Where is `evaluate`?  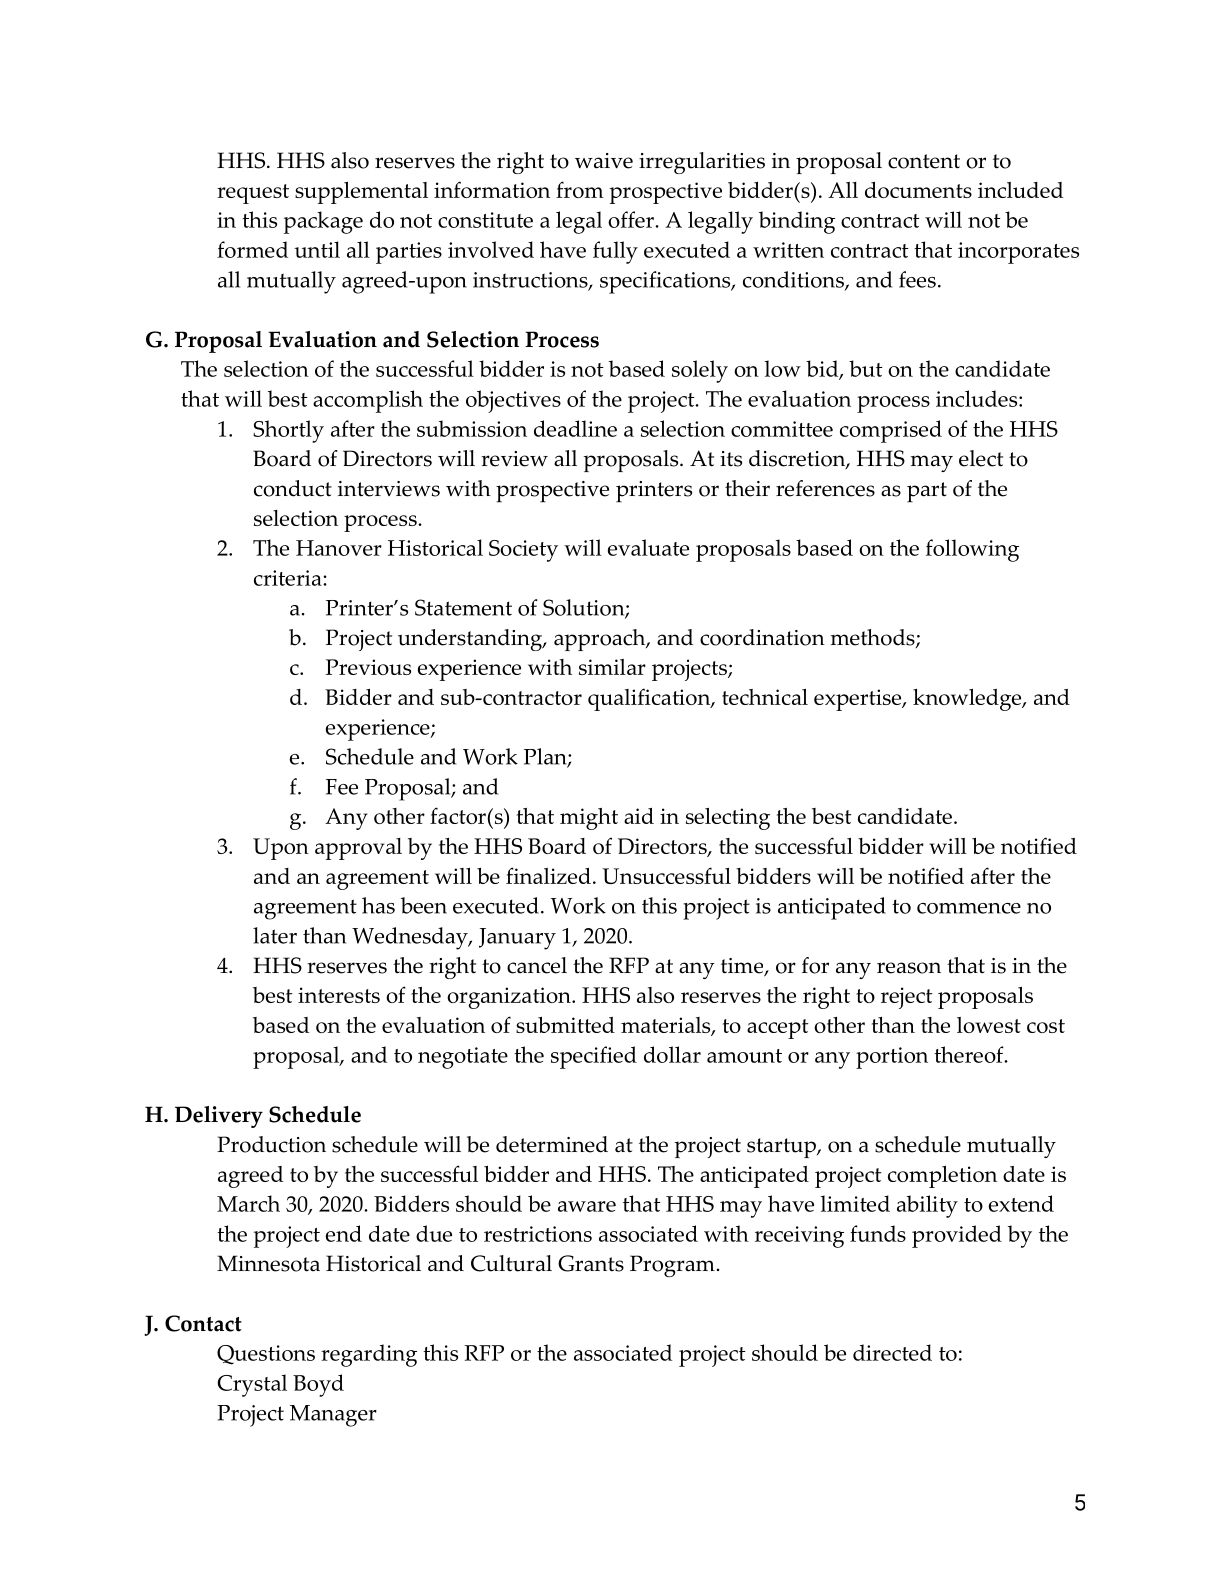
evaluate is located at coordinates (648, 547).
